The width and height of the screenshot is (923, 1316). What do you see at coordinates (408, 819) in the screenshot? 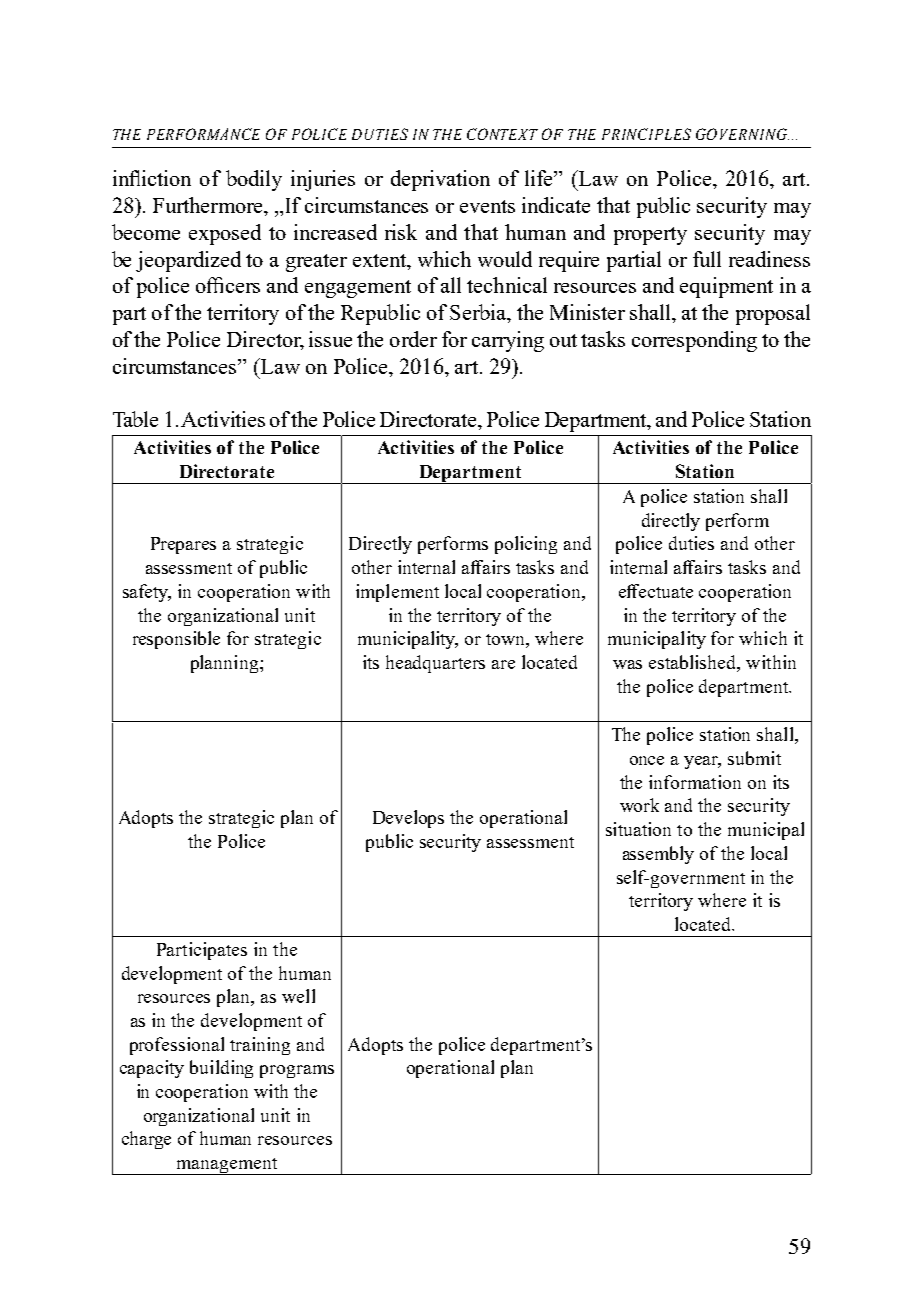
I see `Develops` at bounding box center [408, 819].
